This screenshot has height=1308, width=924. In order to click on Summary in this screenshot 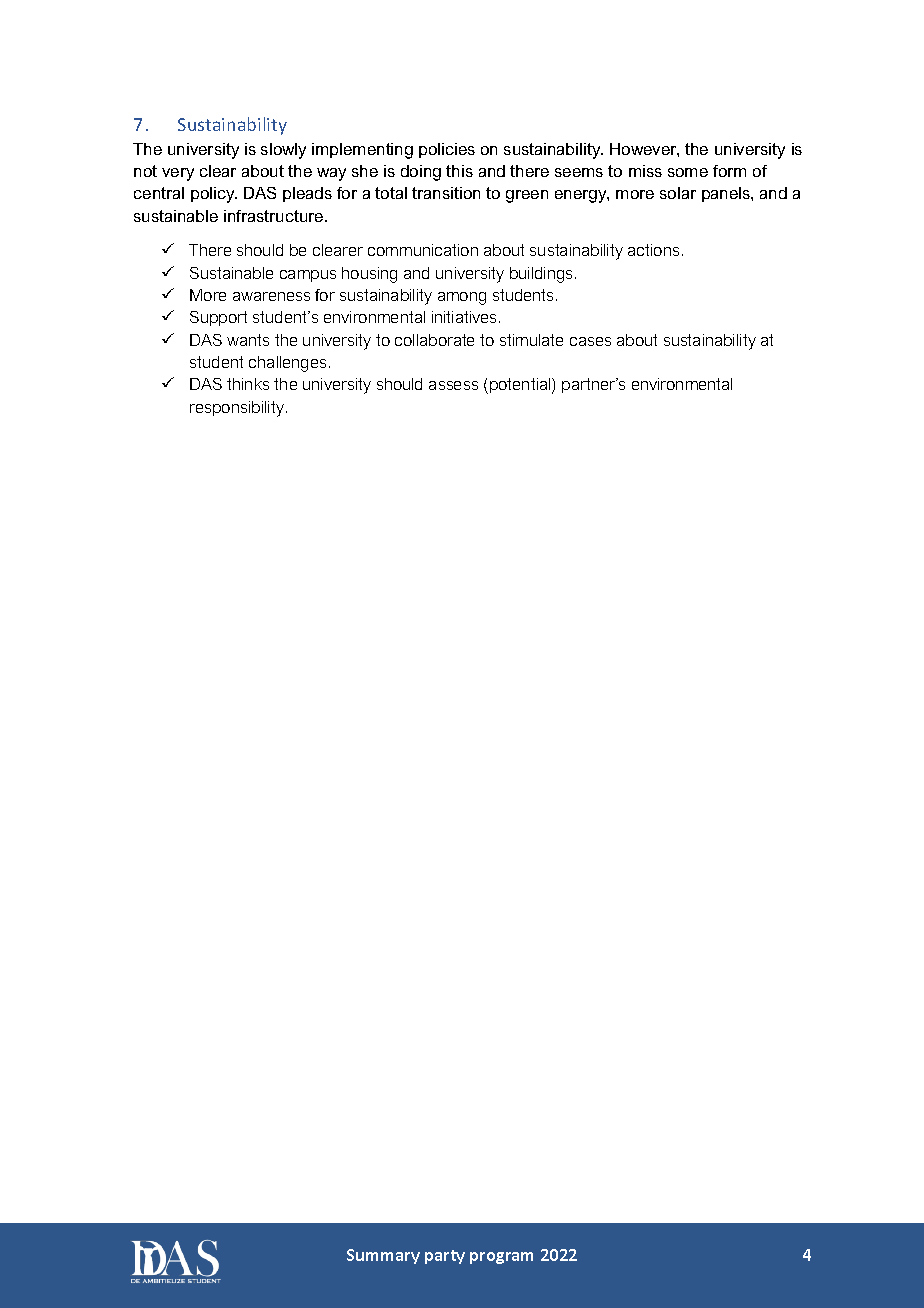, I will do `click(383, 1256)`.
